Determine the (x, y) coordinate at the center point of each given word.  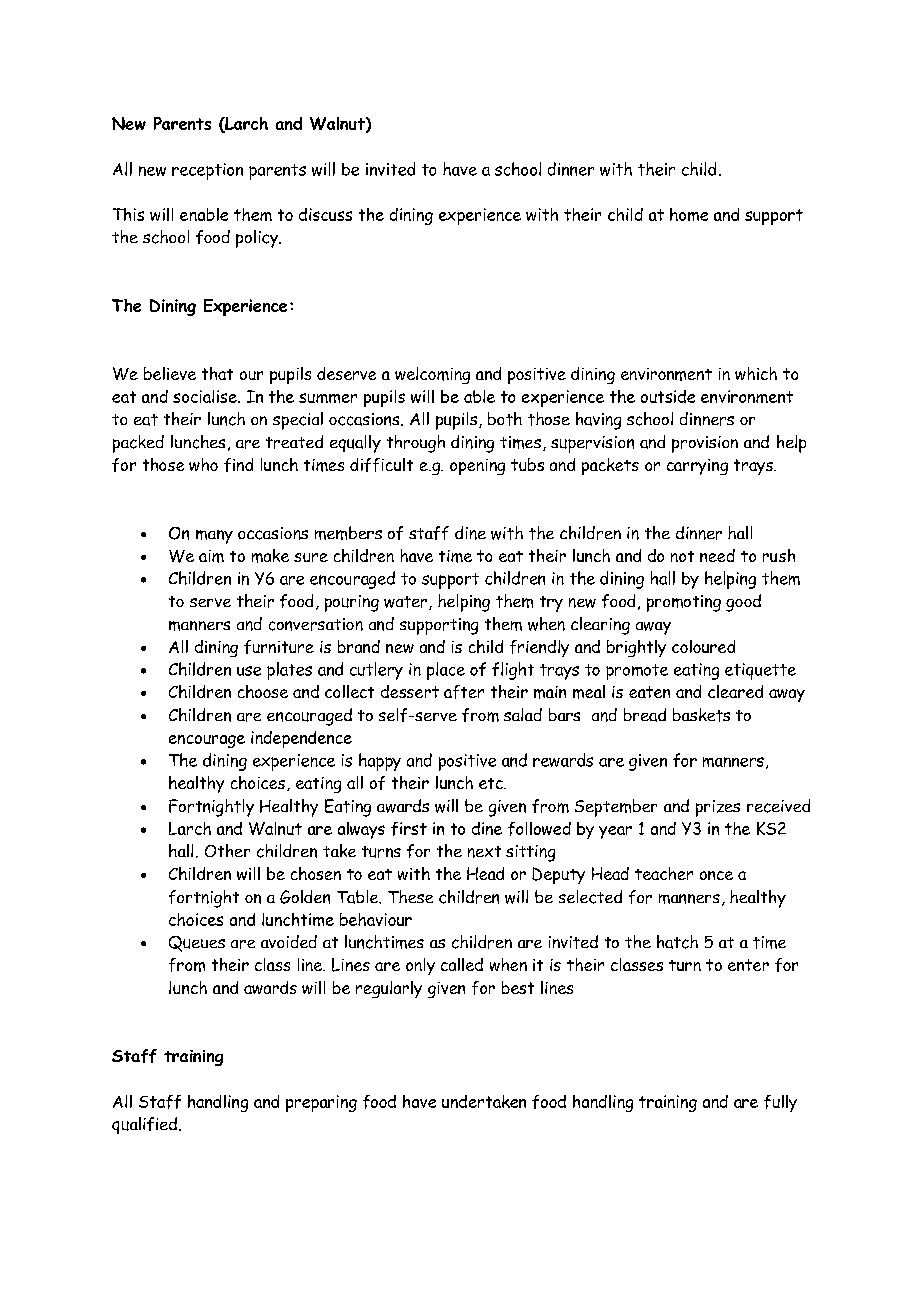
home (689, 214)
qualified (144, 1125)
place (446, 671)
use (249, 671)
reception (207, 171)
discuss (325, 214)
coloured (703, 646)
